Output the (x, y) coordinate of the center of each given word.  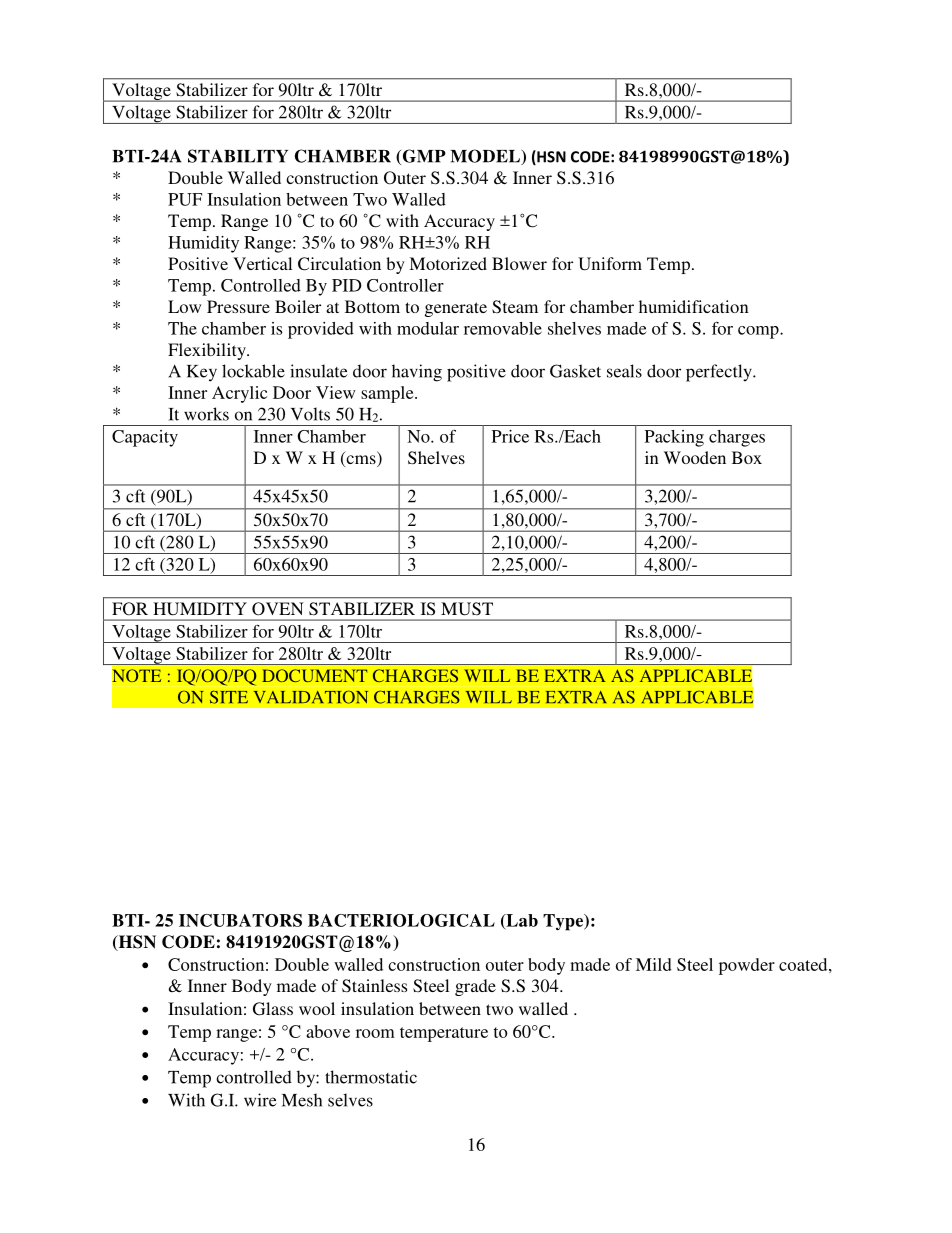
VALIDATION (311, 697)
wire (260, 1100)
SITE (229, 697)
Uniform (610, 264)
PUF (185, 199)
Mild (654, 964)
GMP (423, 157)
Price (510, 436)
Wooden (695, 457)
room (375, 1033)
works (206, 414)
